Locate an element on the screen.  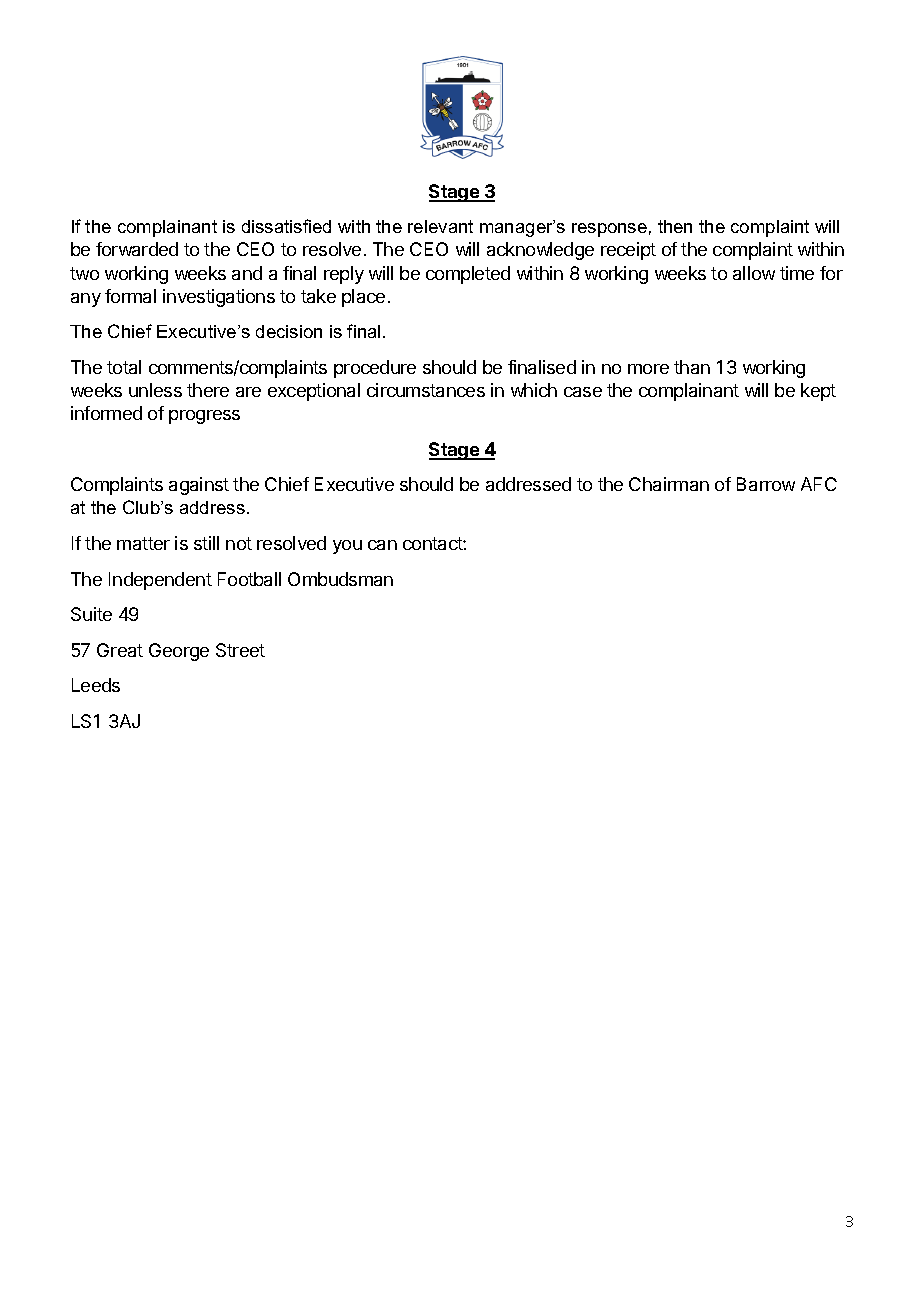
George is located at coordinates (179, 652).
